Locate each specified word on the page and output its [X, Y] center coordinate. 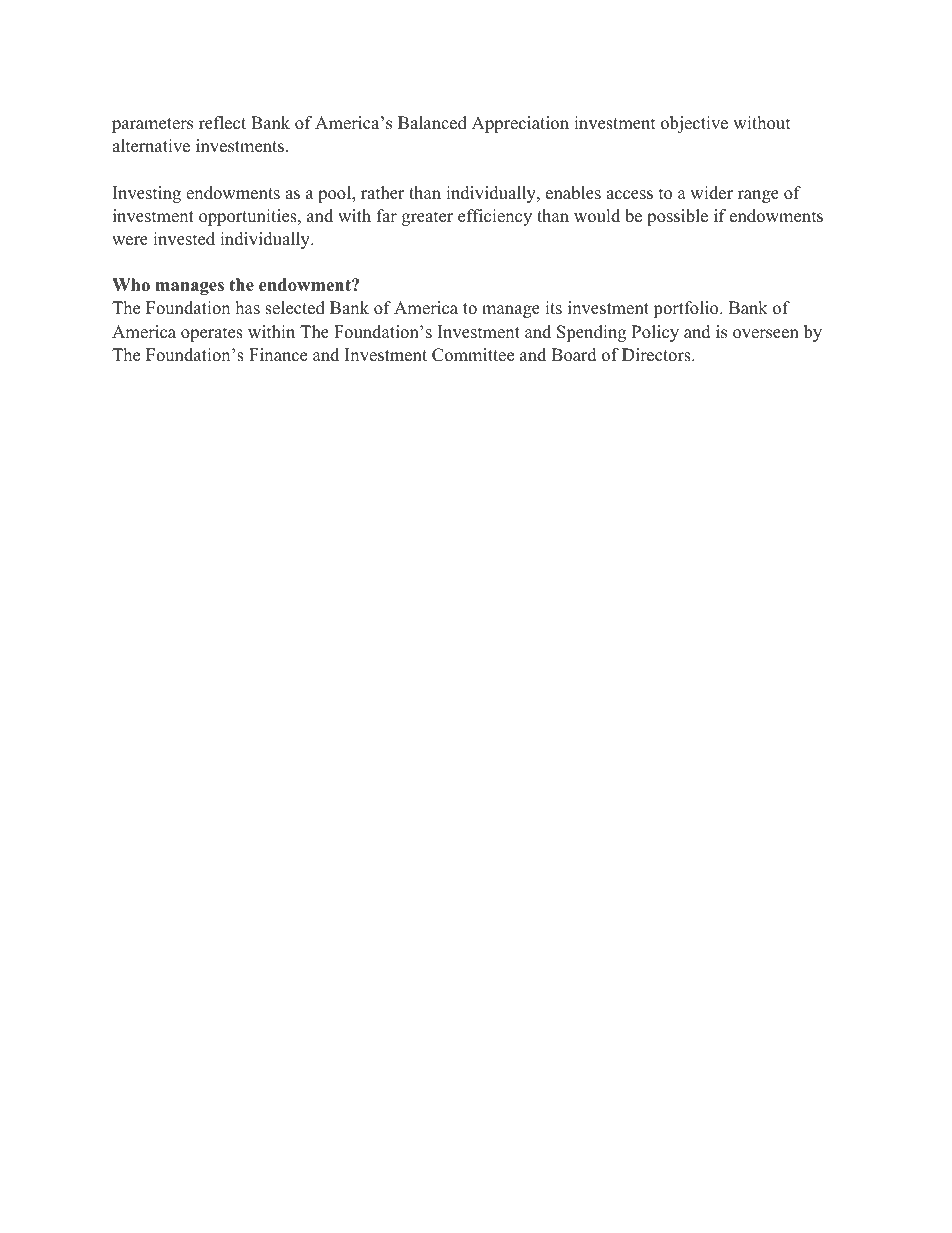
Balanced [432, 123]
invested [184, 239]
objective [694, 124]
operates [212, 334]
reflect [222, 123]
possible [677, 217]
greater [427, 218]
